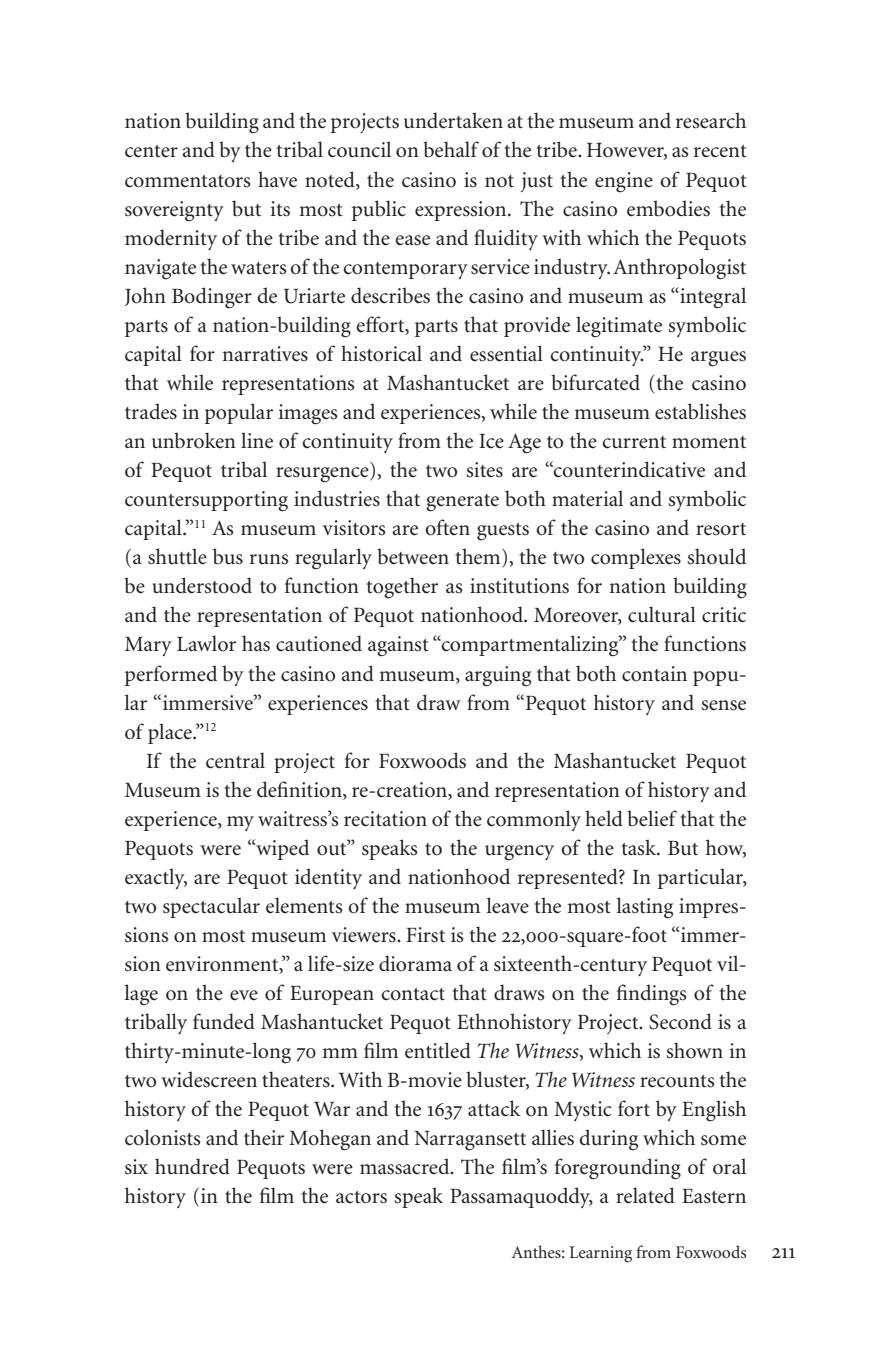 The height and width of the screenshot is (1345, 896). What do you see at coordinates (645, 1195) in the screenshot?
I see `related` at bounding box center [645, 1195].
